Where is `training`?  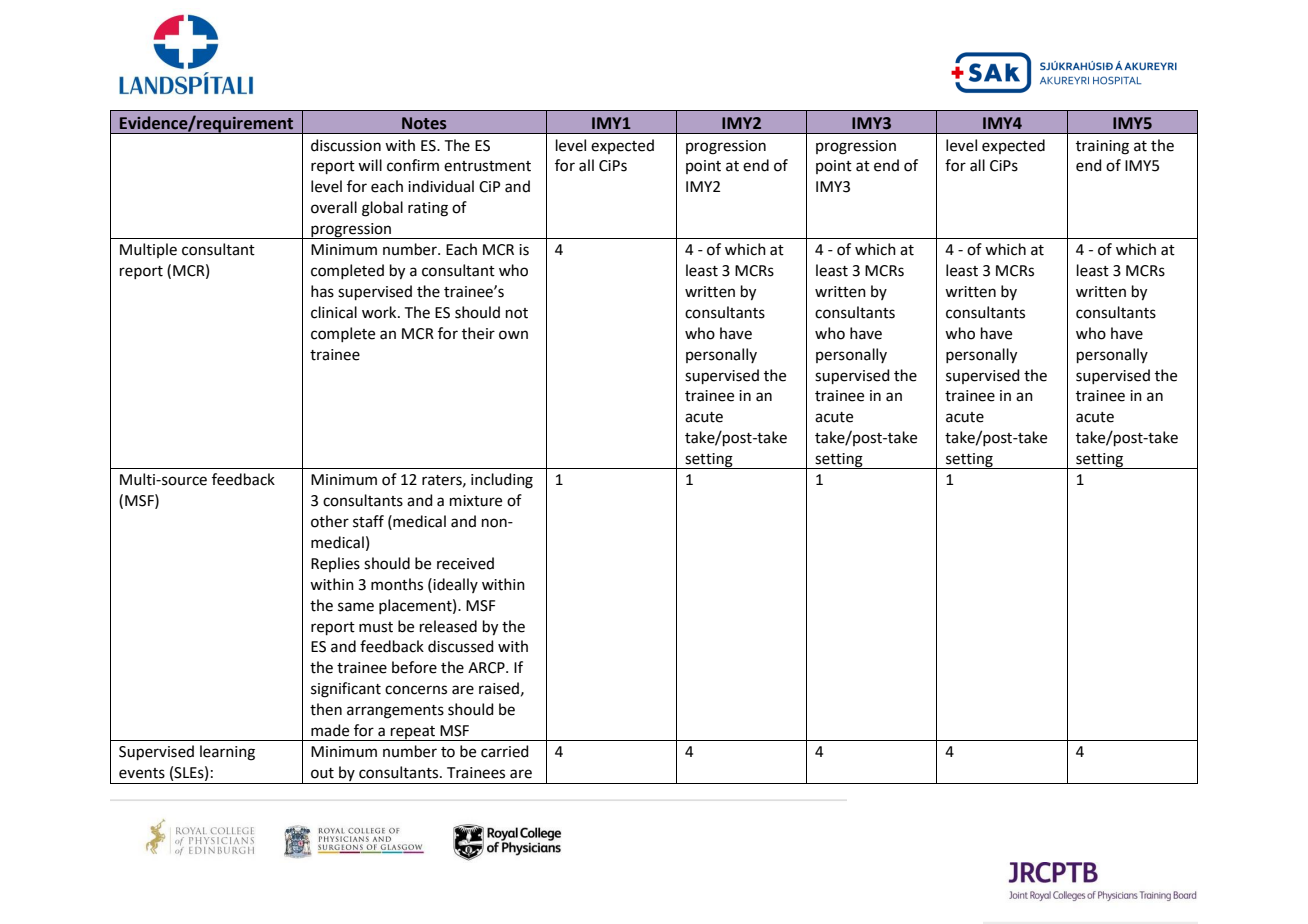 training is located at coordinates (1102, 147).
